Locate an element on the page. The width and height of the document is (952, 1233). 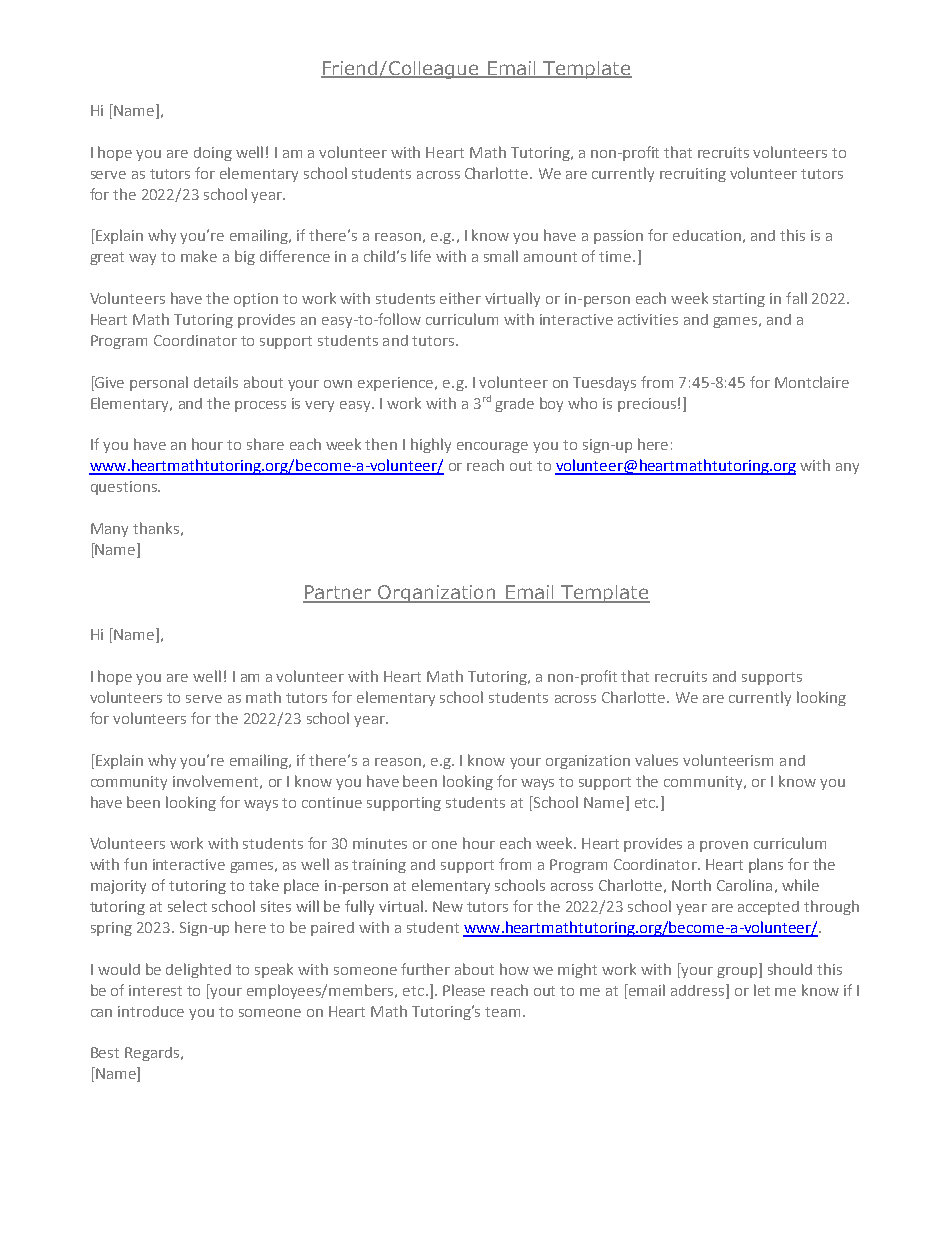
continue is located at coordinates (332, 802).
